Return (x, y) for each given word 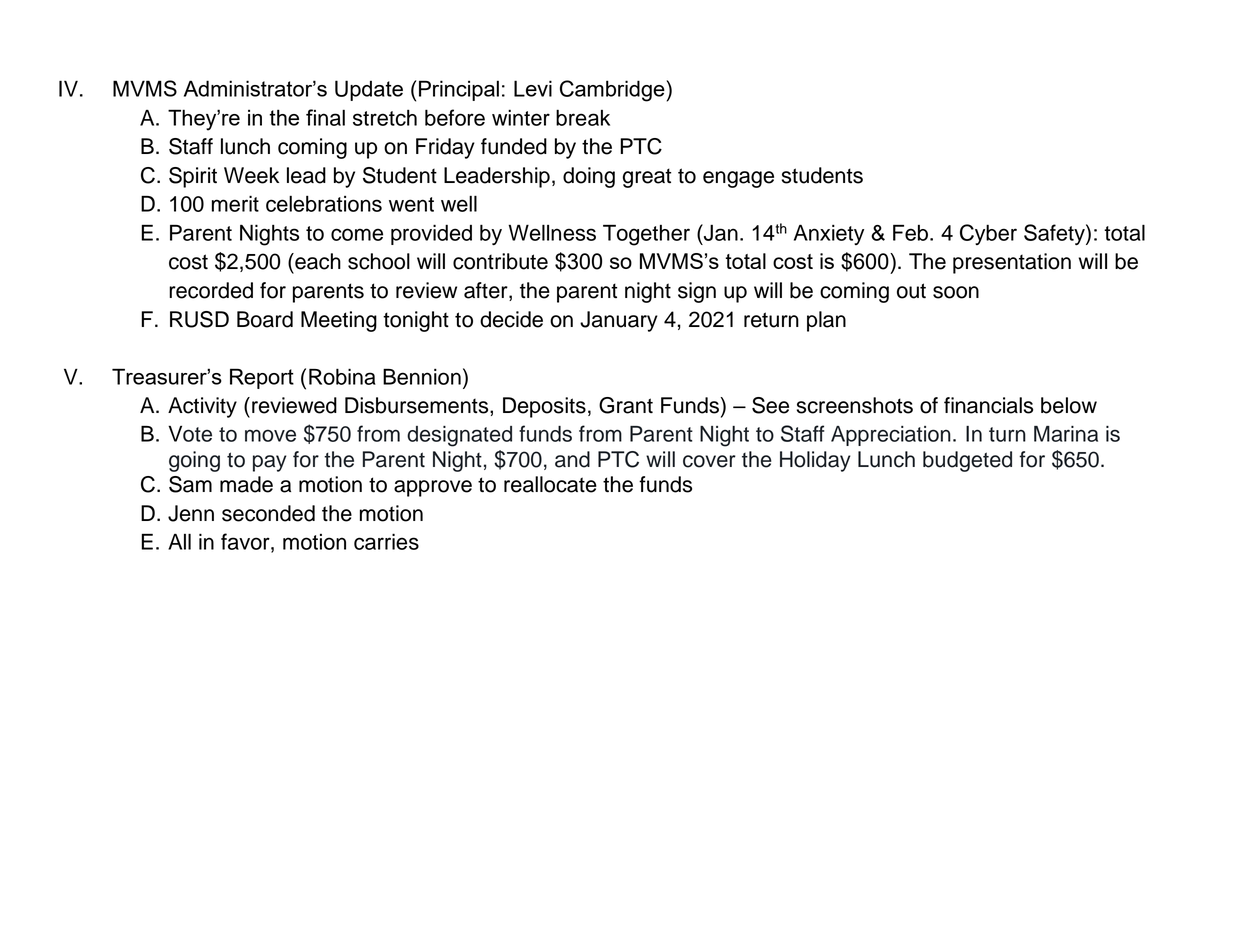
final (325, 117)
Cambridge (613, 91)
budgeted (967, 461)
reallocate (550, 484)
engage (738, 179)
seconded (268, 513)
